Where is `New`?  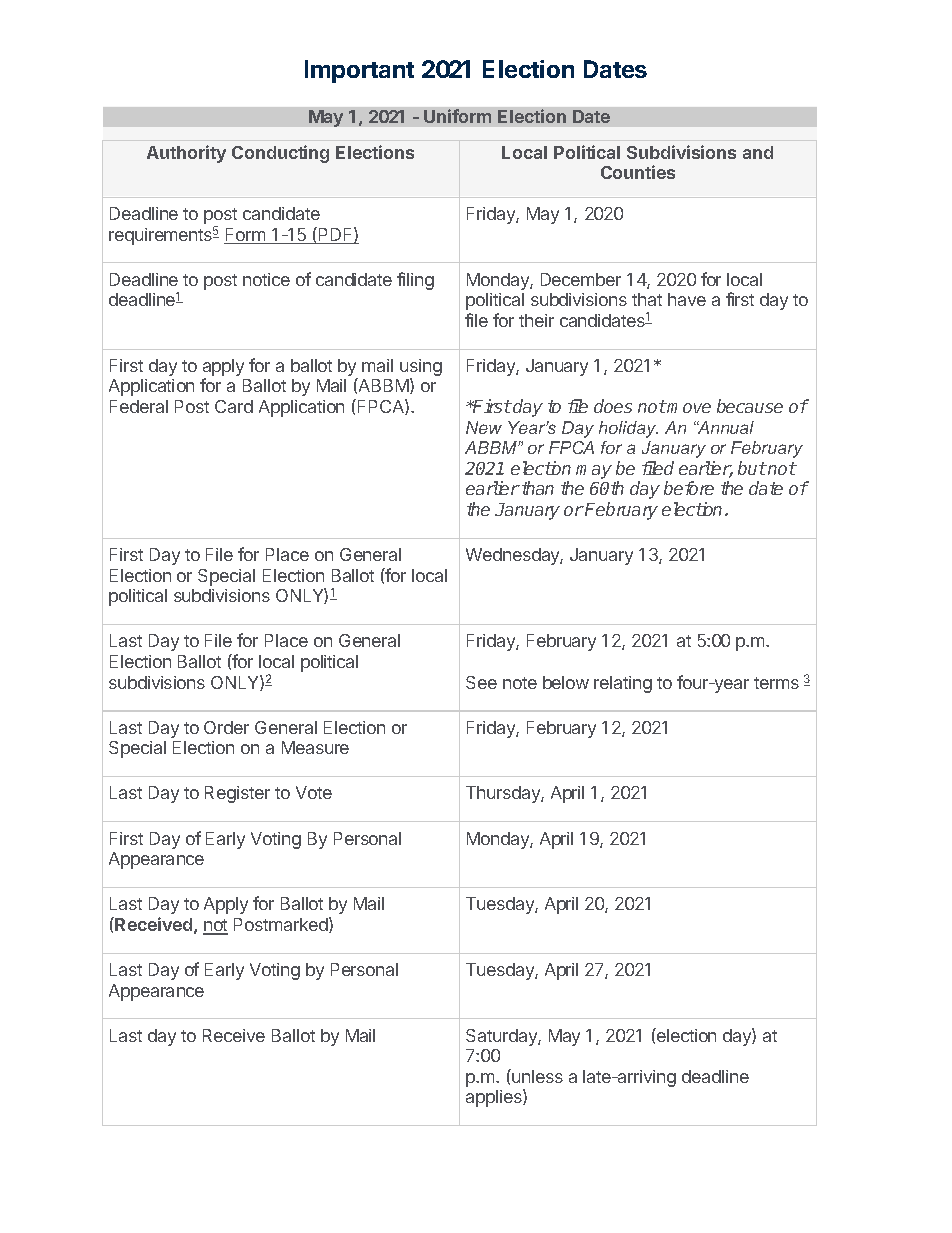
New is located at coordinates (484, 427).
